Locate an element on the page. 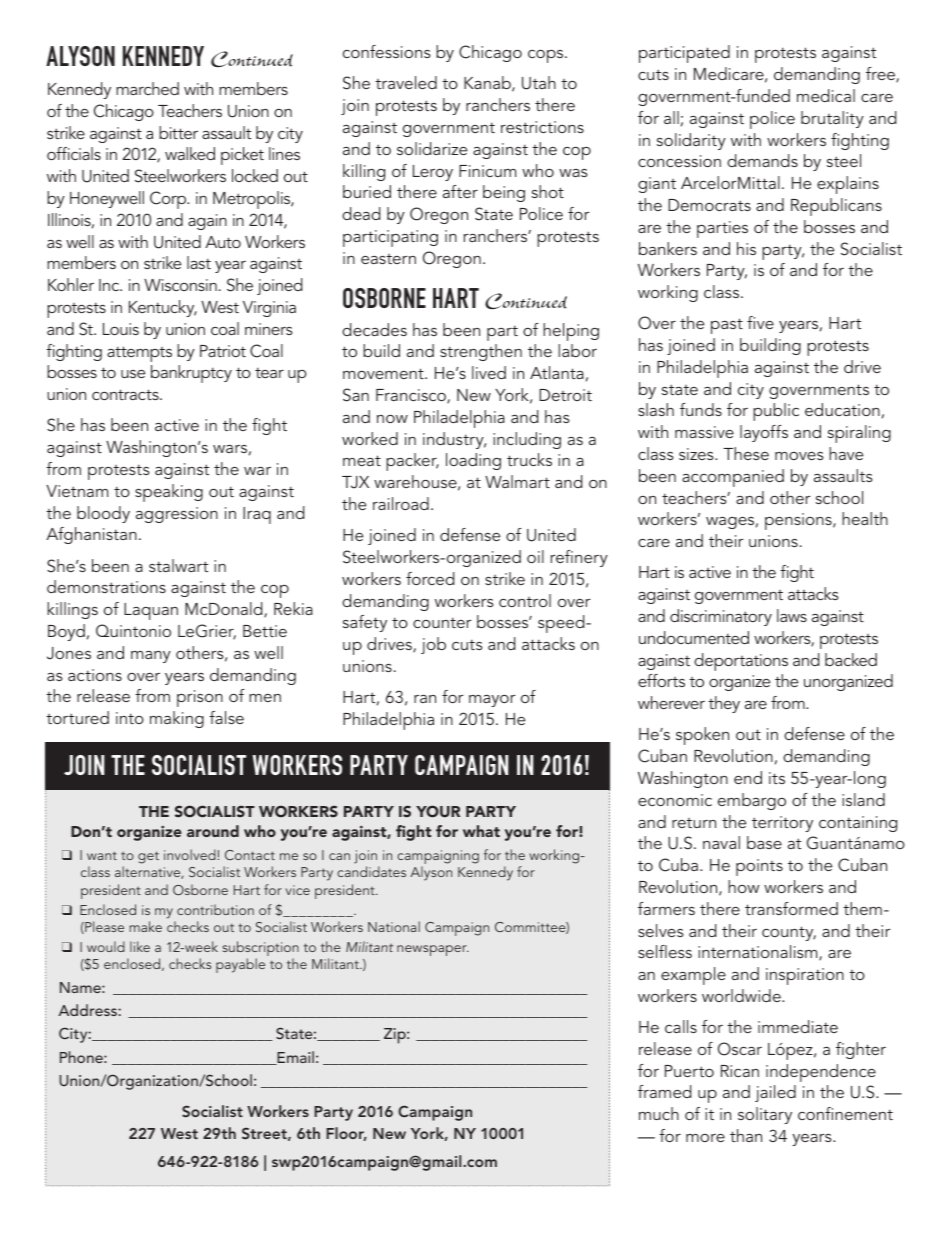 This document has width=952, height=1233. forced is located at coordinates (430, 578).
